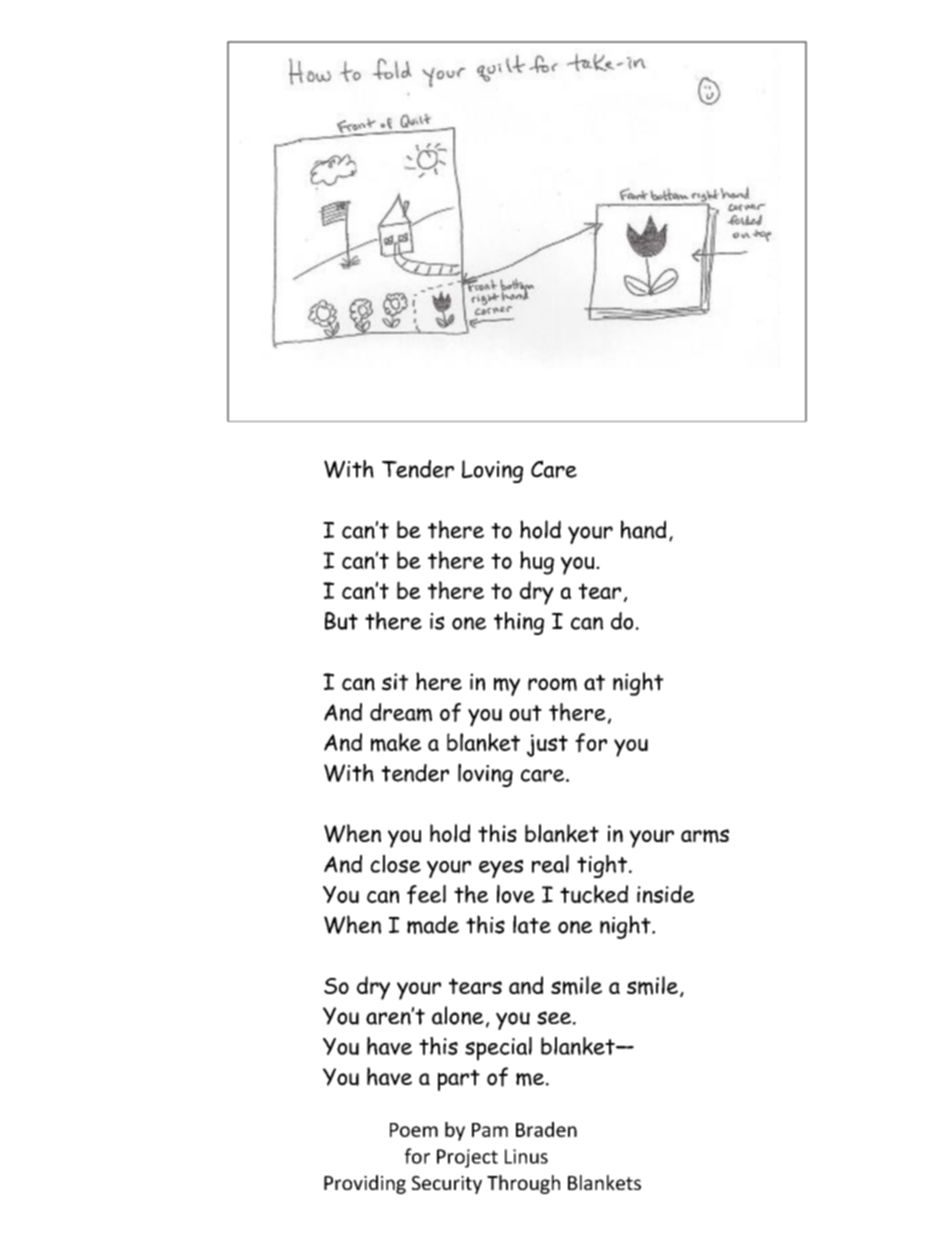  What do you see at coordinates (401, 712) in the screenshot?
I see `dream` at bounding box center [401, 712].
